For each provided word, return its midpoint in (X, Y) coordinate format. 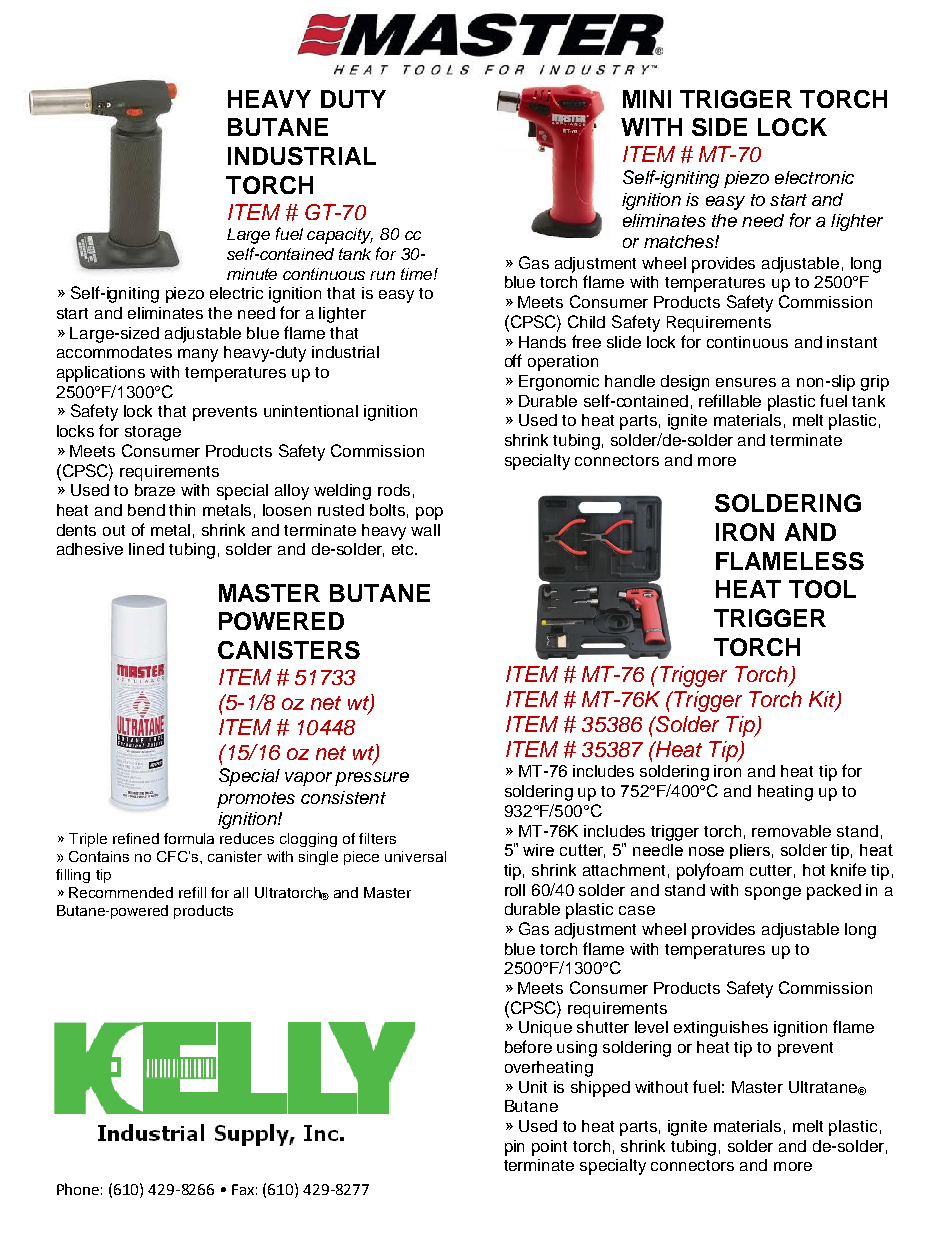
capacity (340, 236)
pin (514, 1148)
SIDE (719, 127)
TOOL (822, 589)
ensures (746, 382)
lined (146, 549)
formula (189, 838)
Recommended (121, 892)
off (513, 360)
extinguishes (721, 1029)
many (198, 355)
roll (515, 890)
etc (404, 549)
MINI (647, 99)
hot (814, 870)
